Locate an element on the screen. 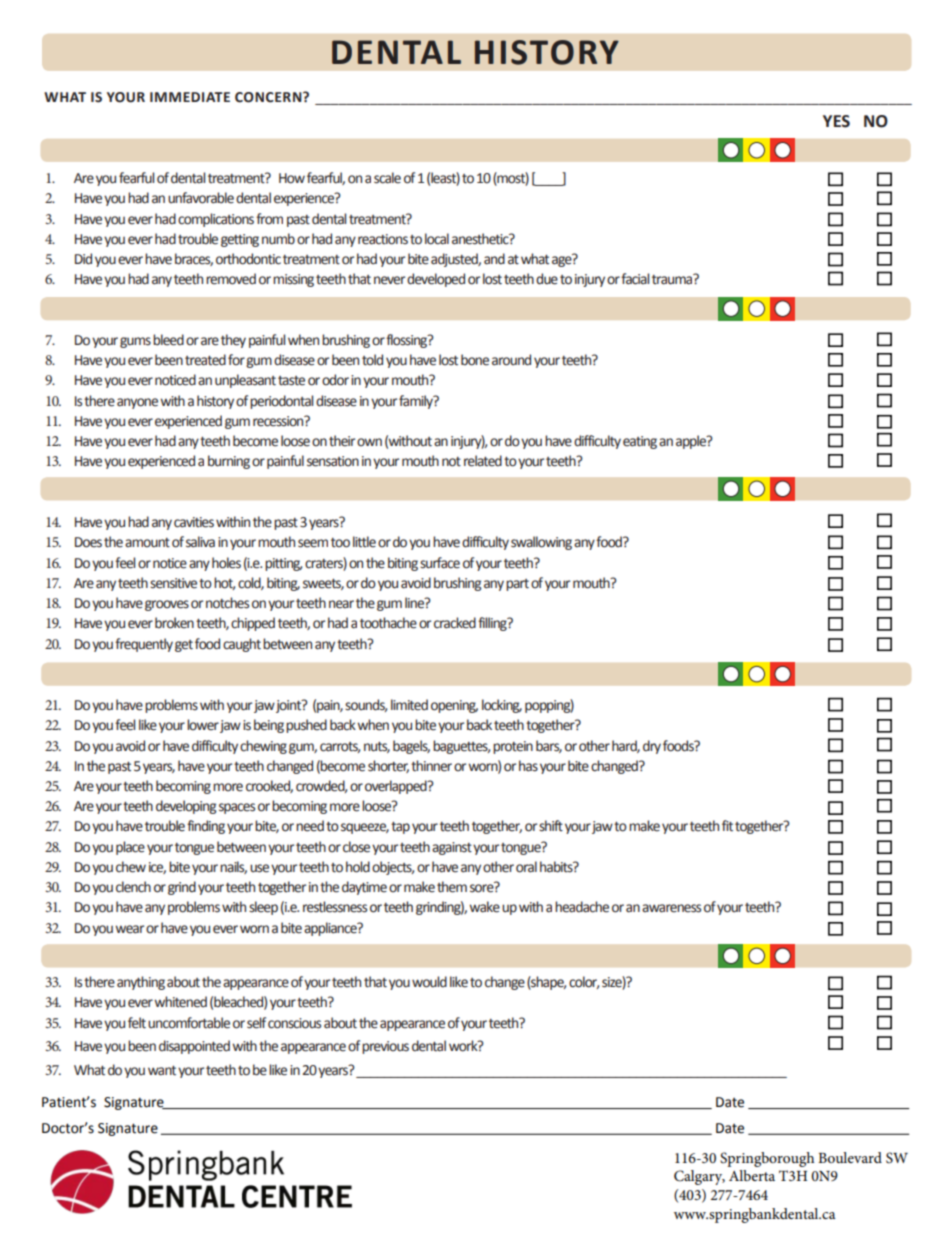 The height and width of the screenshot is (1233, 952). would is located at coordinates (429, 982).
